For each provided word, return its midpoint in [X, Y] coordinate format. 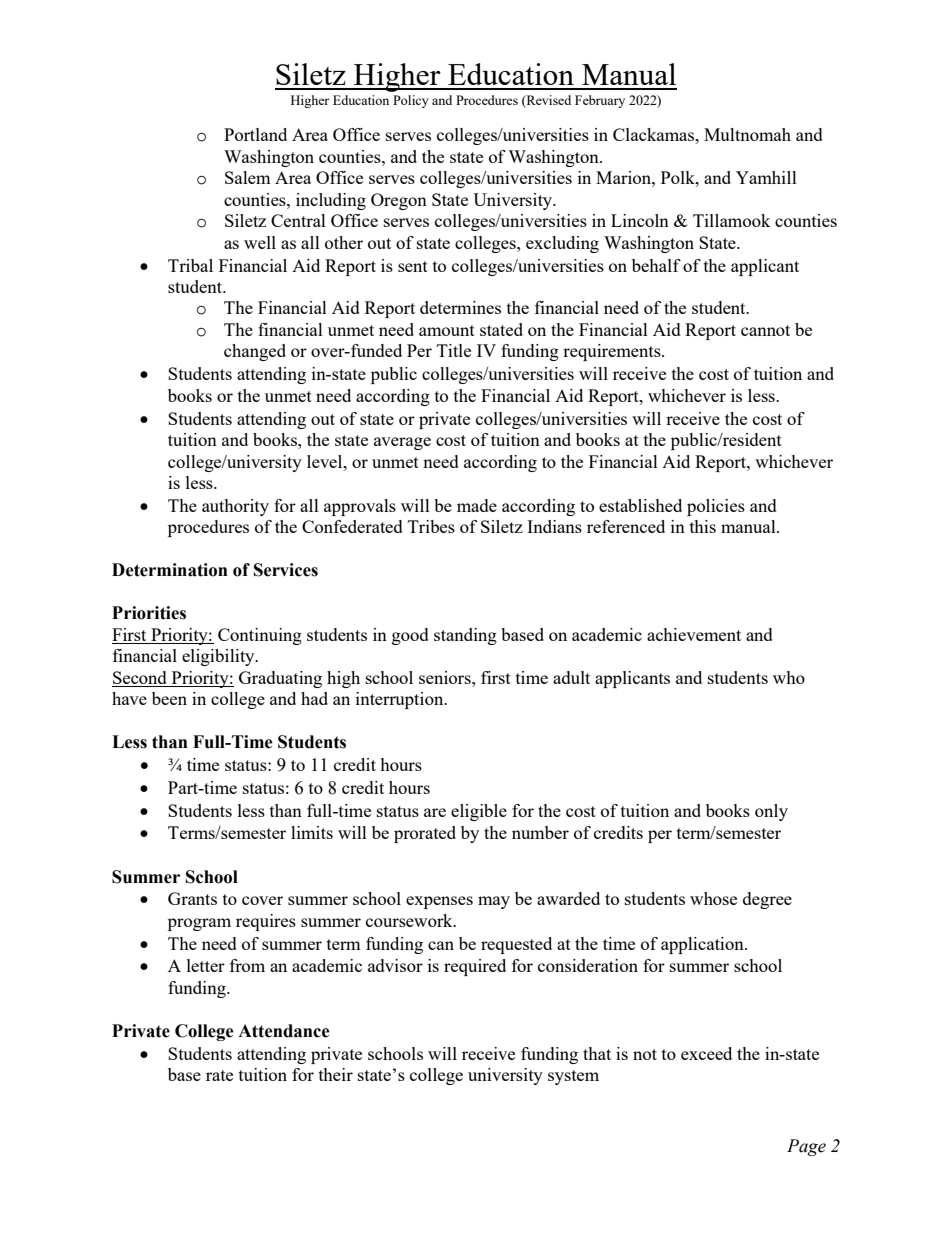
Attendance [284, 1031]
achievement [694, 634]
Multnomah [747, 134]
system [573, 1077]
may [494, 902]
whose [713, 898]
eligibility [219, 657]
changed [255, 352]
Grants [192, 898]
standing [465, 636]
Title [454, 350]
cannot [765, 330]
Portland [255, 134]
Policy [411, 101]
